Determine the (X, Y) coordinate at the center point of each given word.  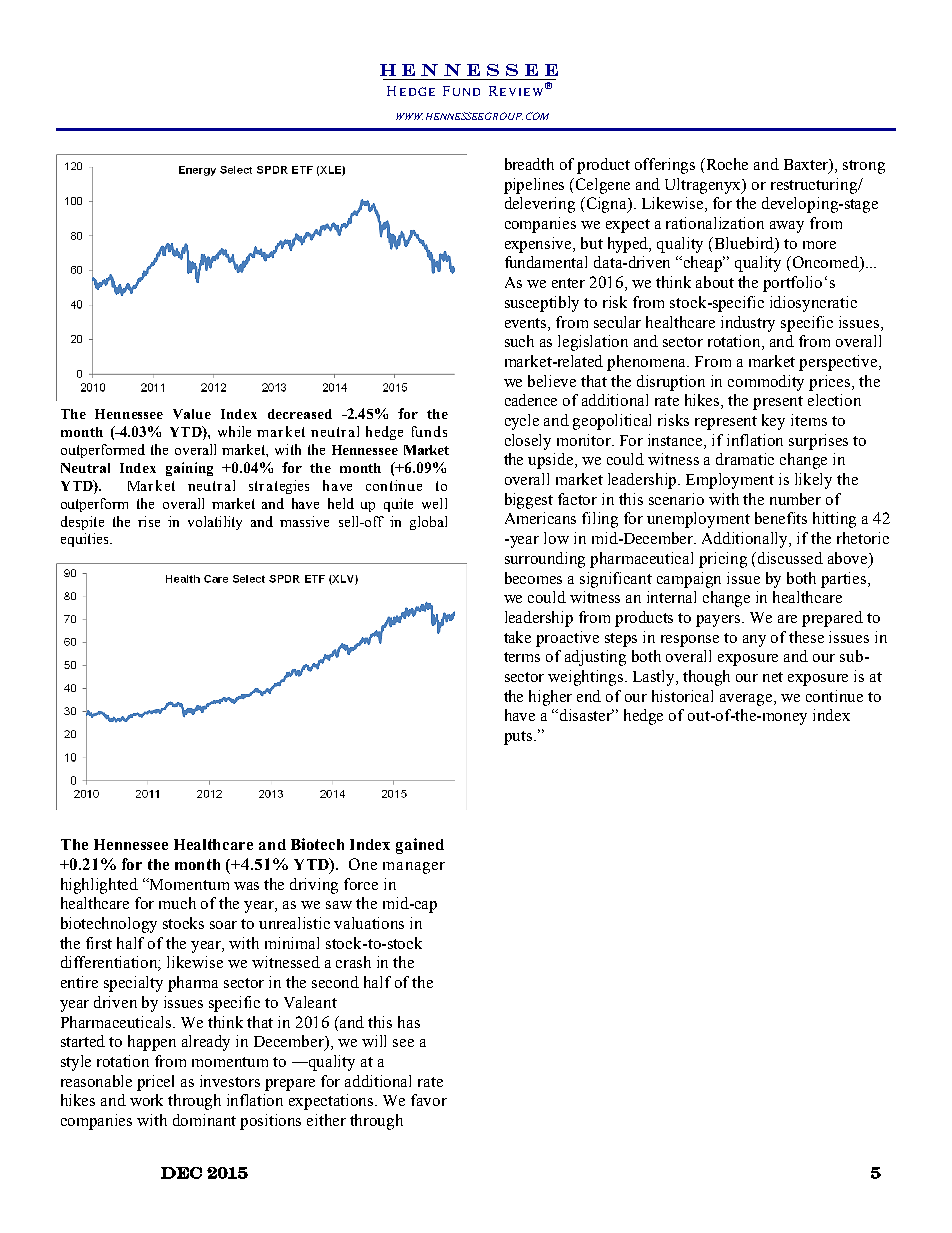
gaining (189, 469)
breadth (529, 164)
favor (429, 1100)
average (747, 700)
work (146, 1100)
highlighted (99, 886)
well (434, 503)
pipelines (534, 186)
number (795, 499)
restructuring (815, 186)
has (409, 1022)
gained (420, 846)
